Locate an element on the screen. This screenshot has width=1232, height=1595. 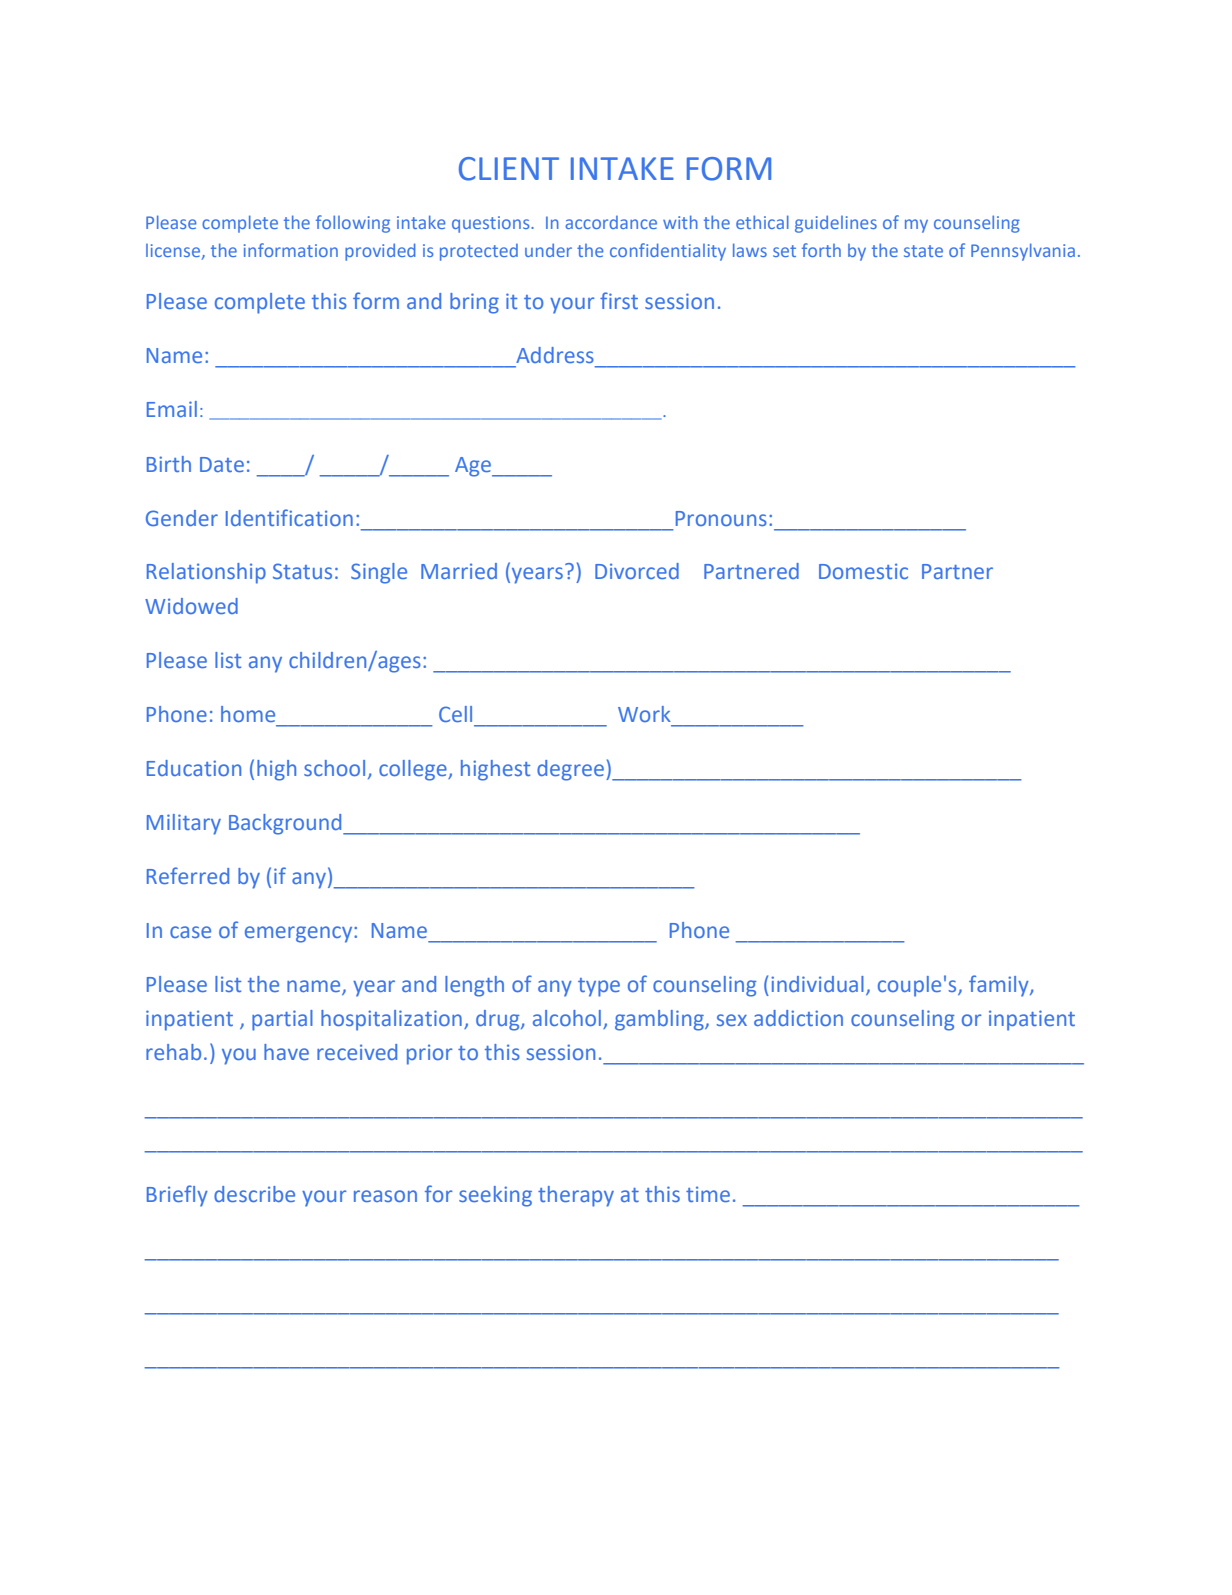
following is located at coordinates (353, 224).
